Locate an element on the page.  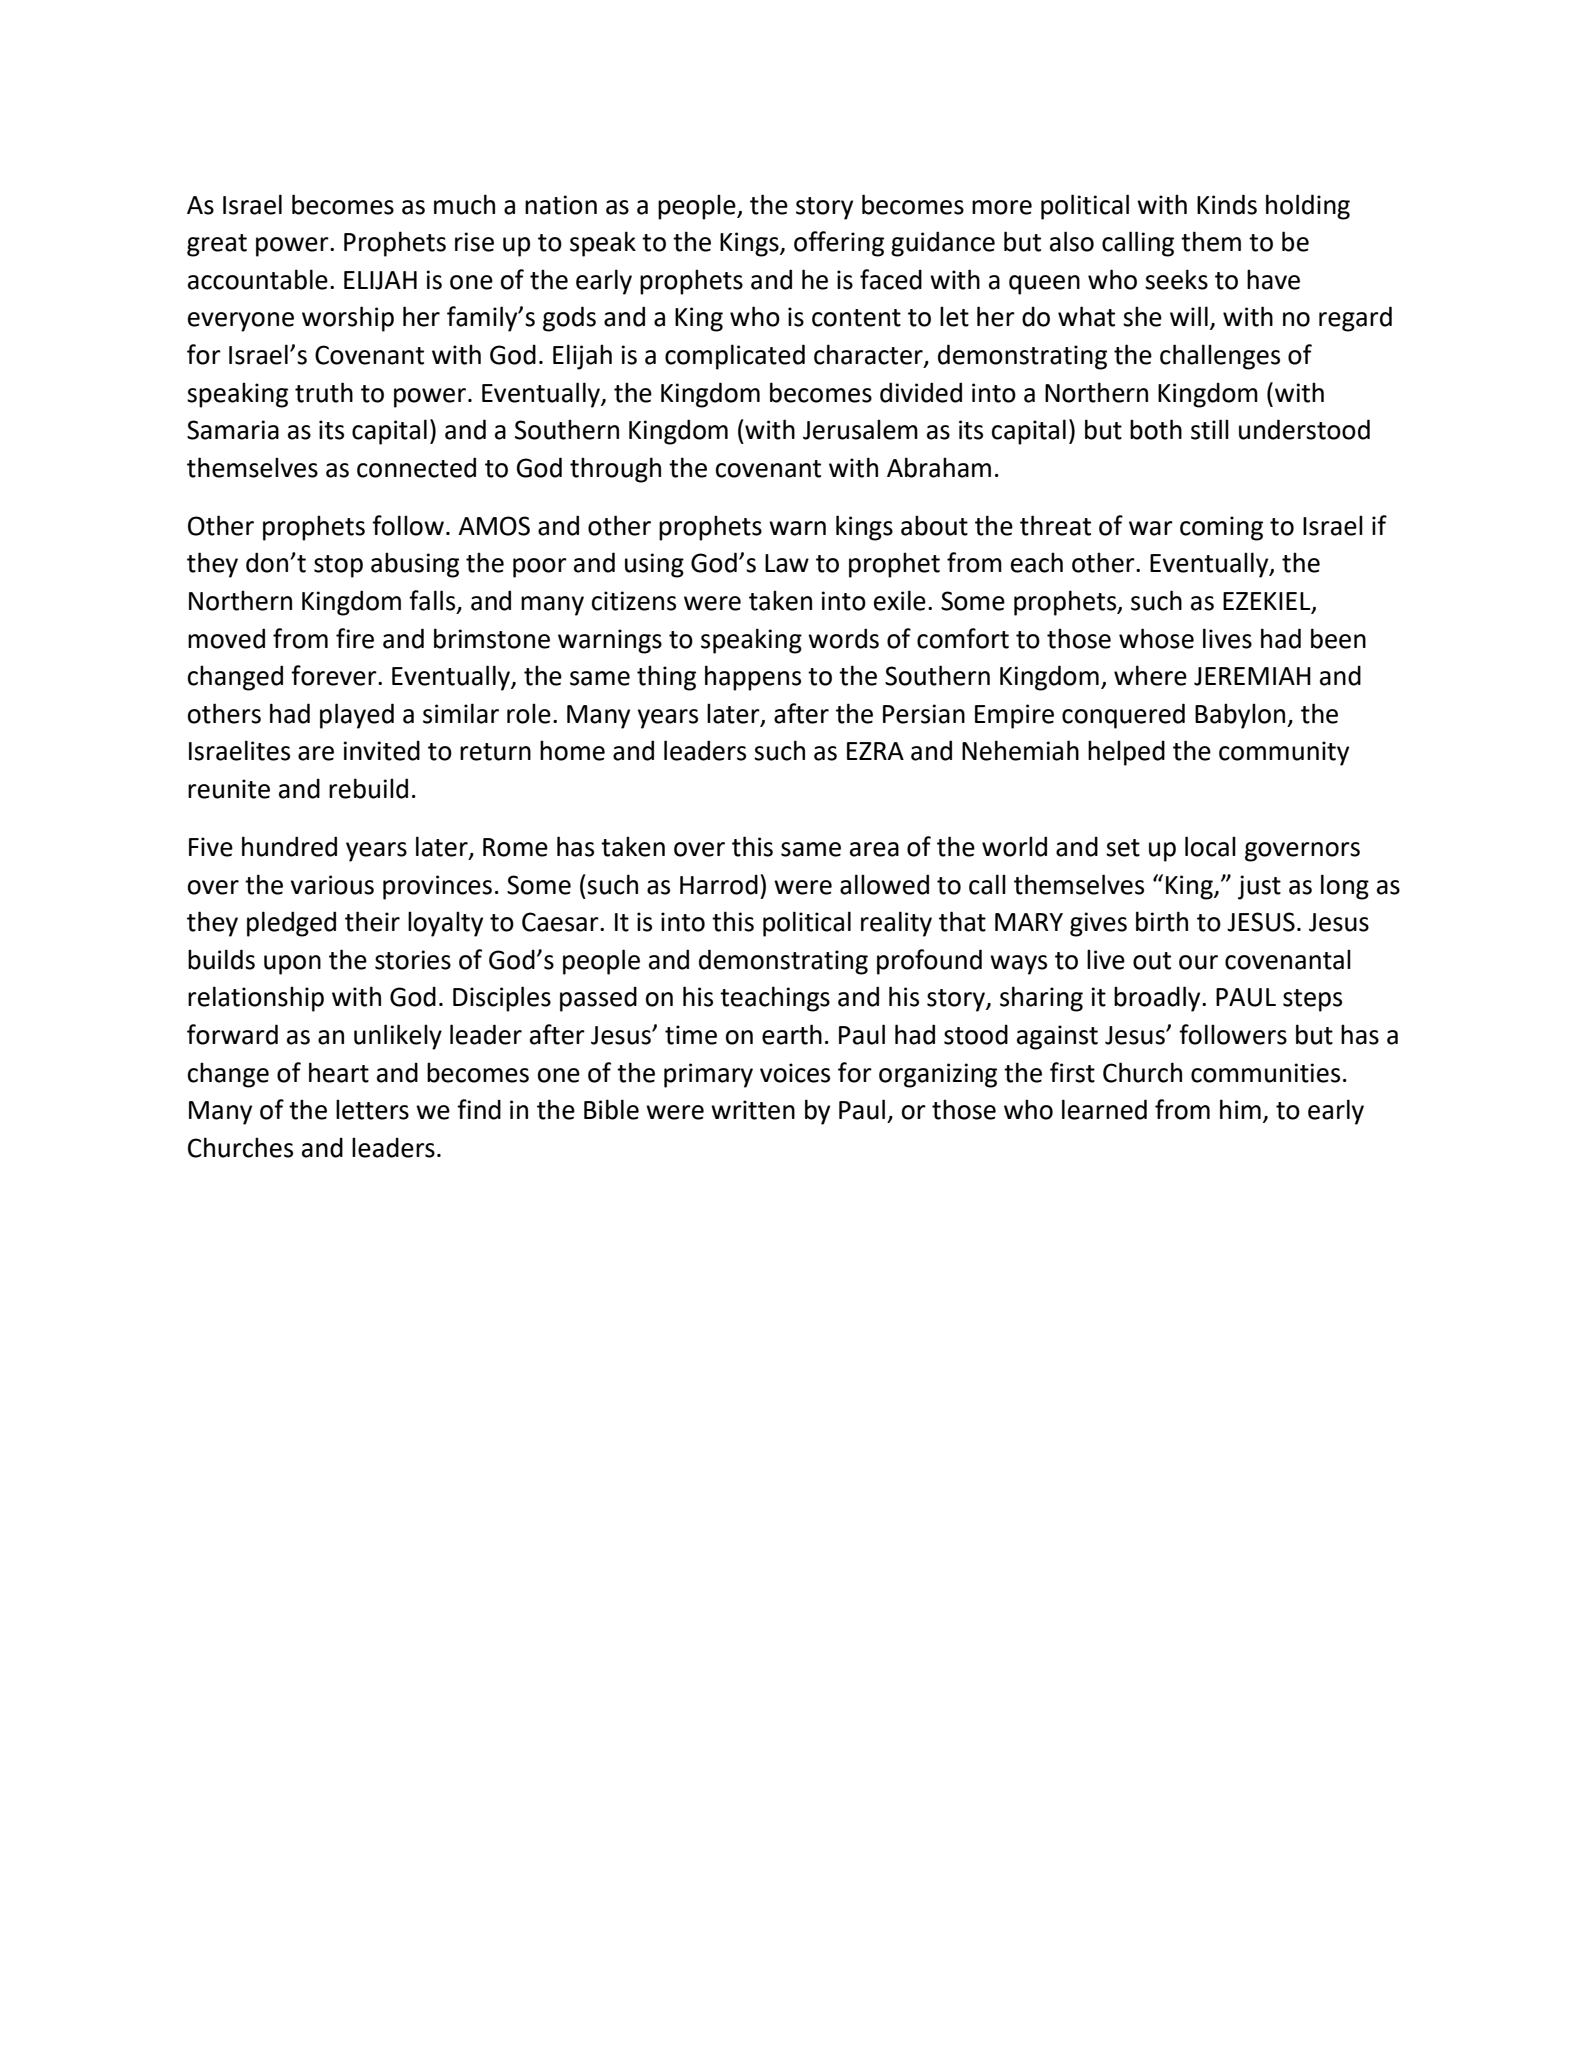
local is located at coordinates (1210, 846).
